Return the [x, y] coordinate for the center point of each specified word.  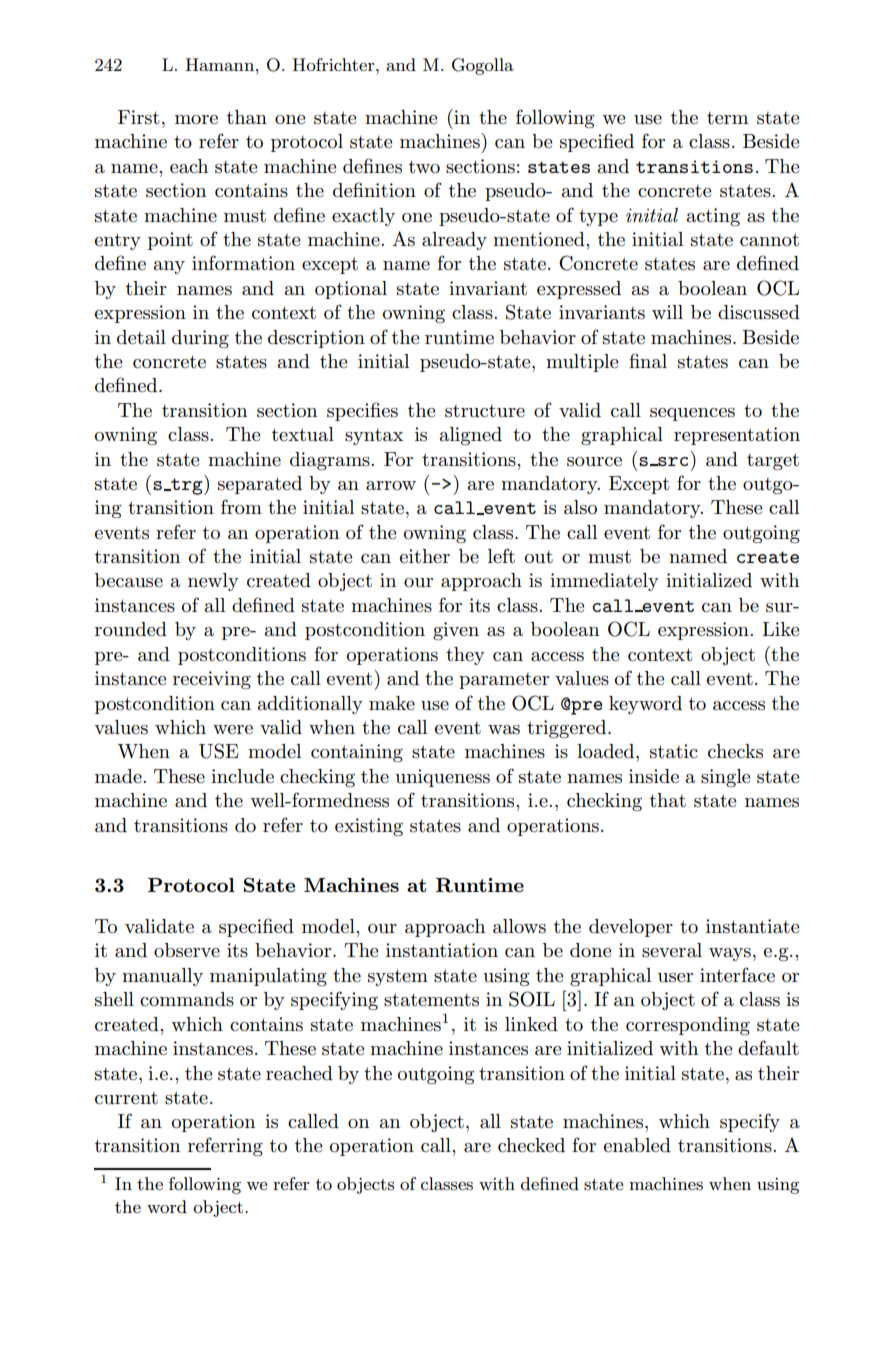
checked [531, 1145]
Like [780, 629]
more [196, 120]
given [456, 631]
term [727, 118]
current [126, 1098]
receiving [212, 680]
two [424, 166]
